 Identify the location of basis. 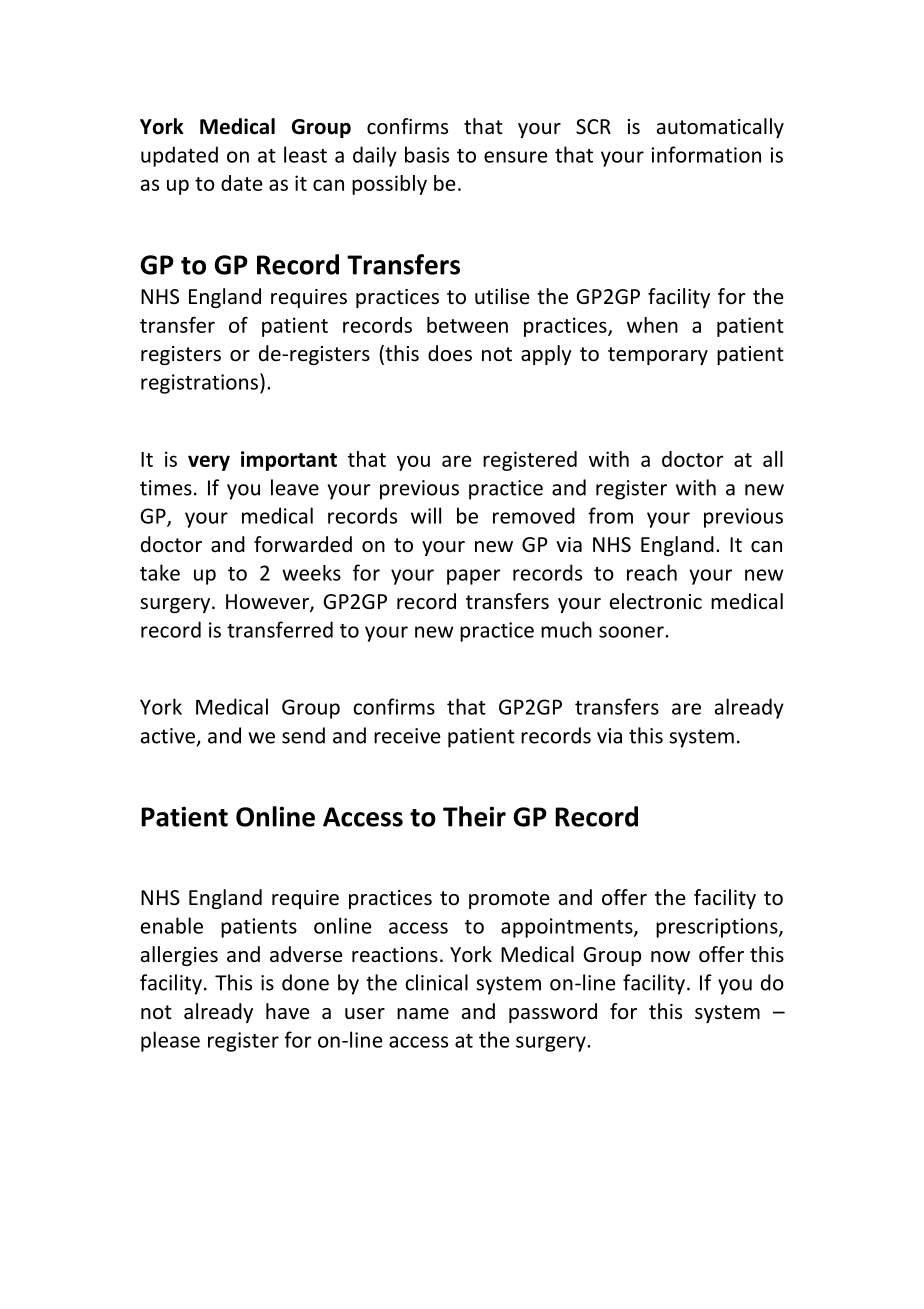
(427, 154).
